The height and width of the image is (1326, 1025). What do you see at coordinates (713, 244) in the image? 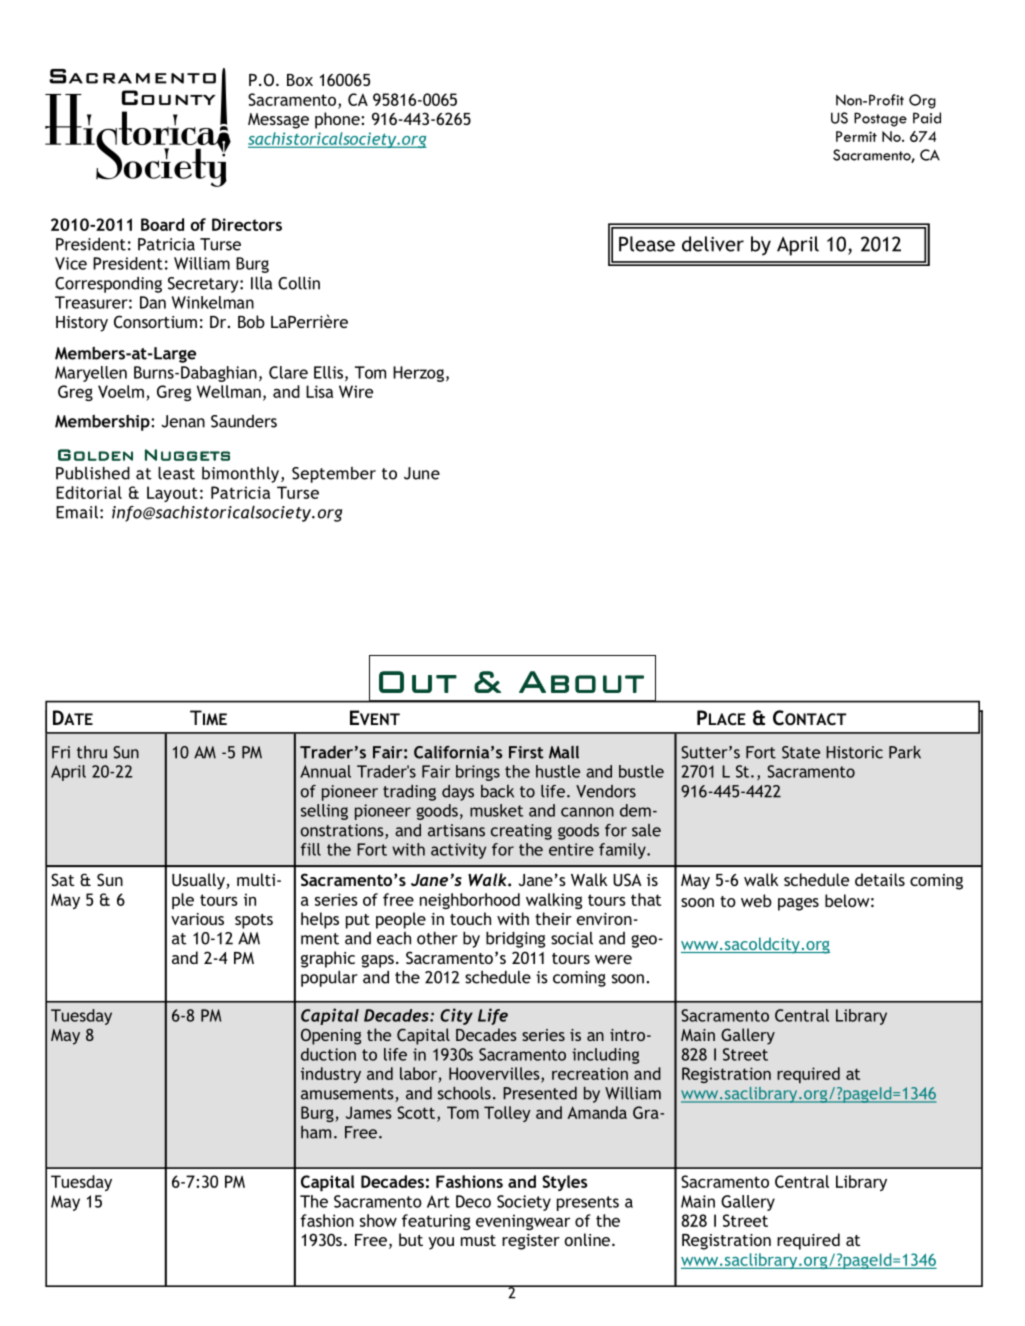
I see `deliver` at bounding box center [713, 244].
